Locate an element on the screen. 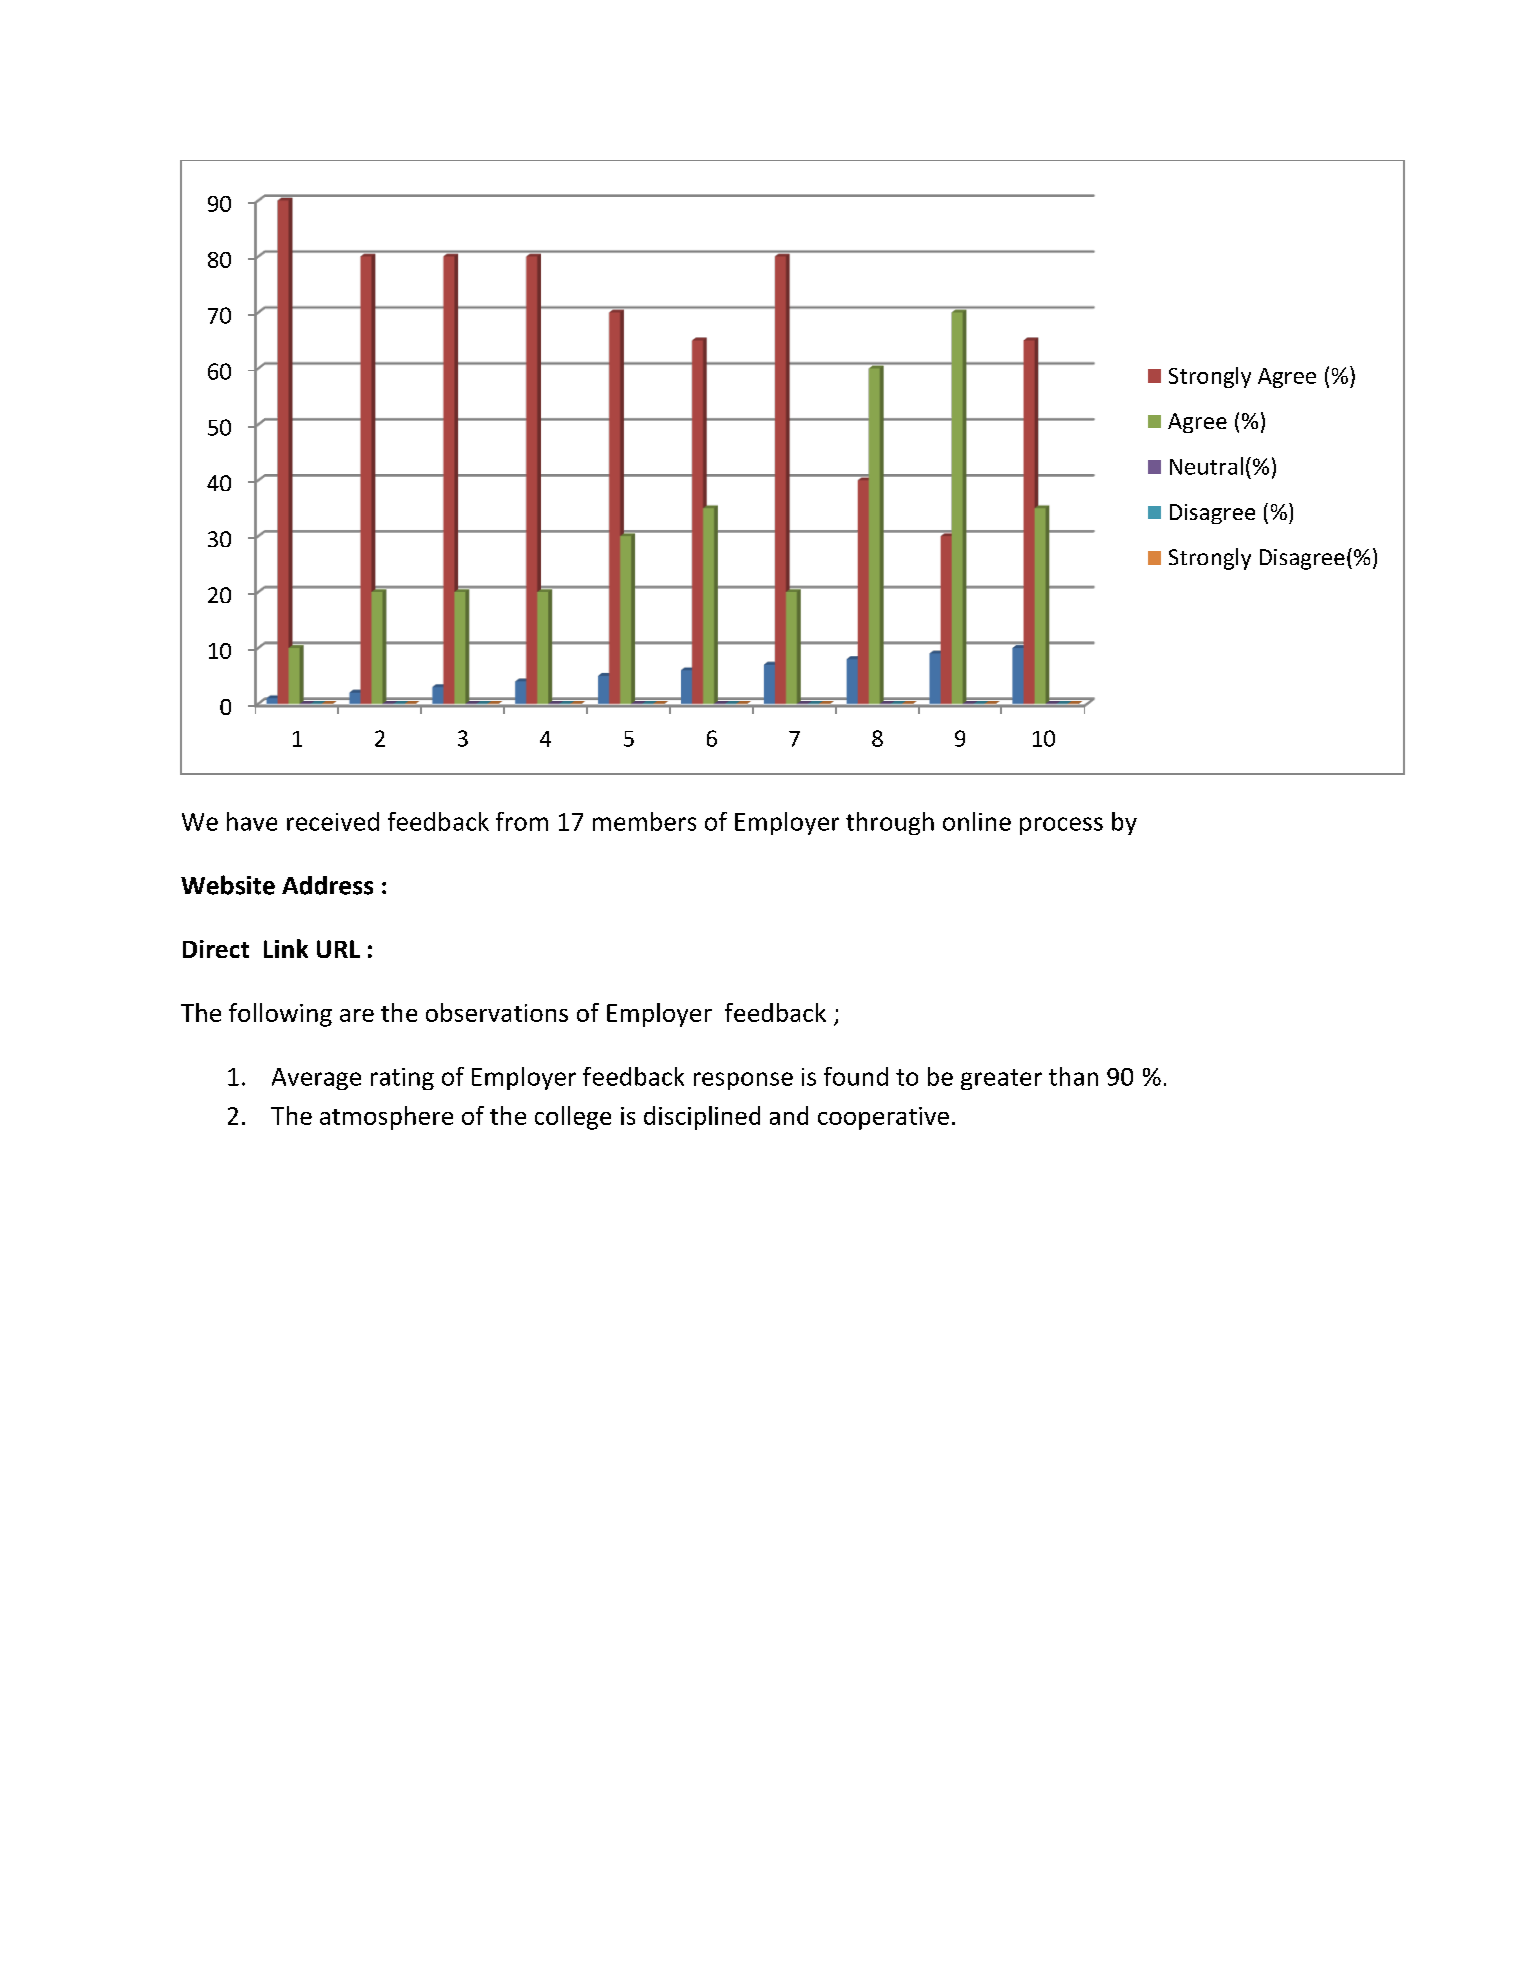 Image resolution: width=1536 pixels, height=1988 pixels. Neutral is located at coordinates (1206, 466).
